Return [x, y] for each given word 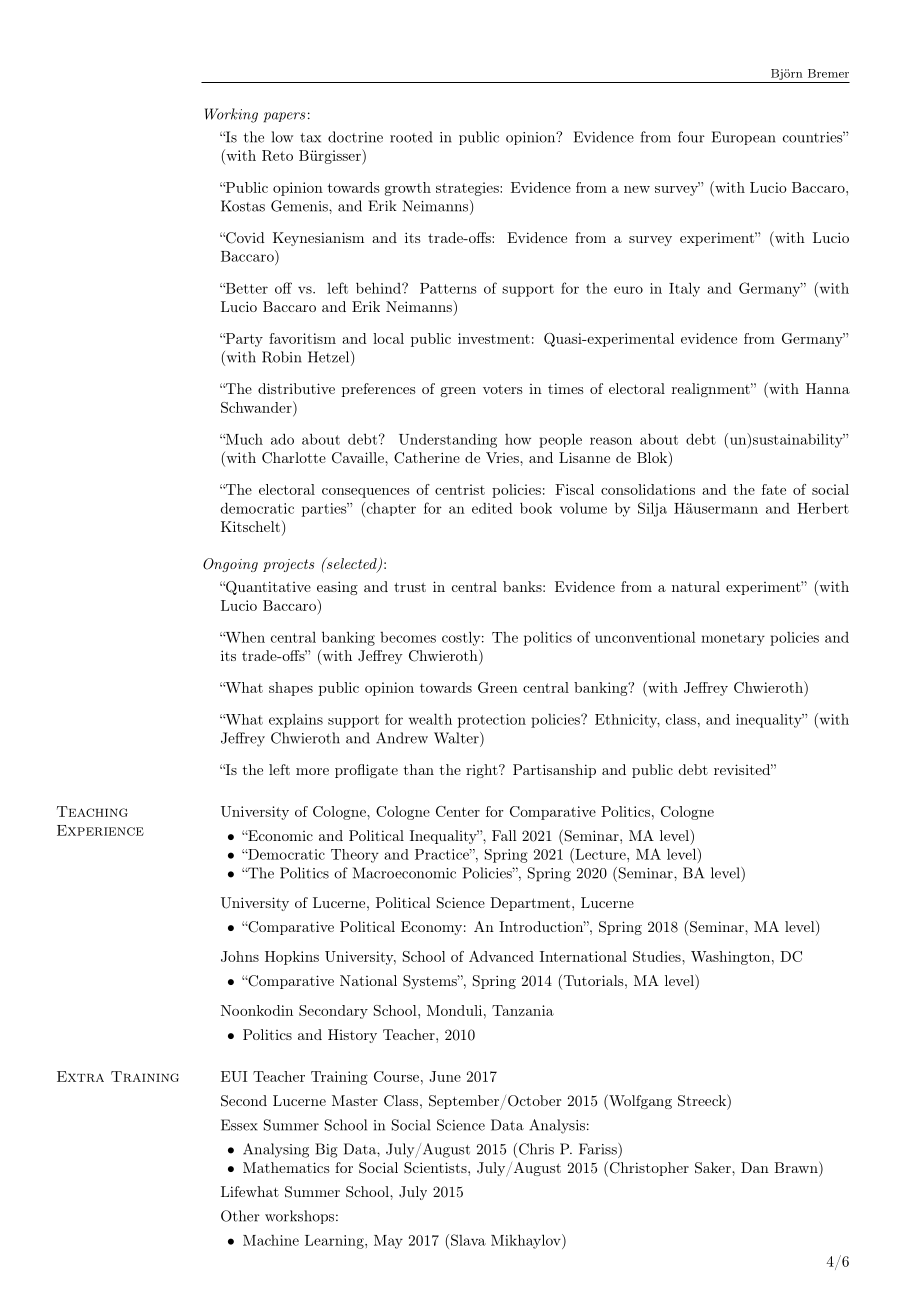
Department [530, 904]
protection [492, 721]
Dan [755, 1167]
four [691, 137]
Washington [730, 958]
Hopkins [292, 958]
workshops [299, 1217]
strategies [468, 189]
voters [503, 389]
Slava [467, 1240]
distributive [296, 388]
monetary [733, 639]
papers [284, 117]
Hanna [828, 388]
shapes [291, 689]
